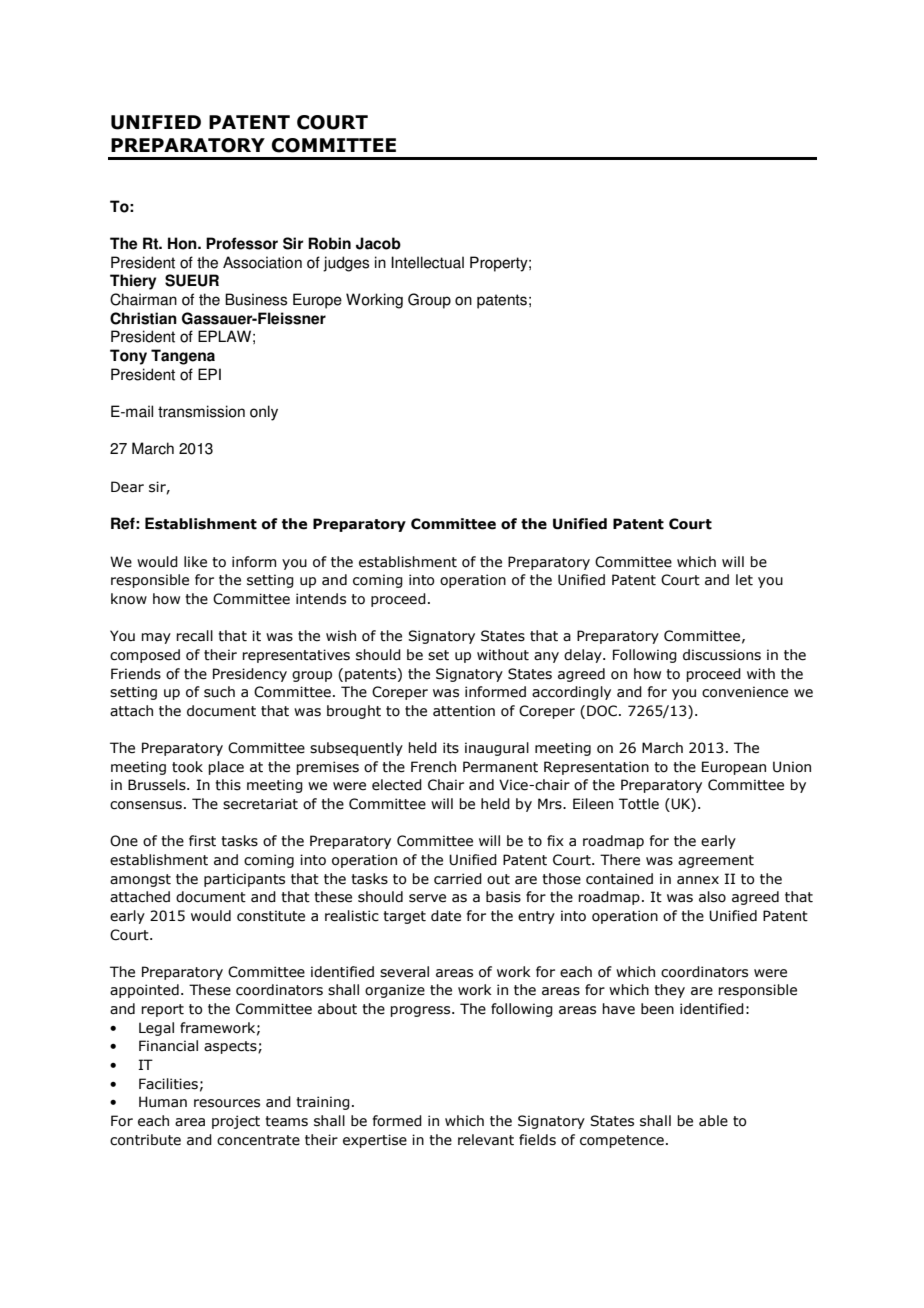  What do you see at coordinates (202, 841) in the screenshot?
I see `first` at bounding box center [202, 841].
